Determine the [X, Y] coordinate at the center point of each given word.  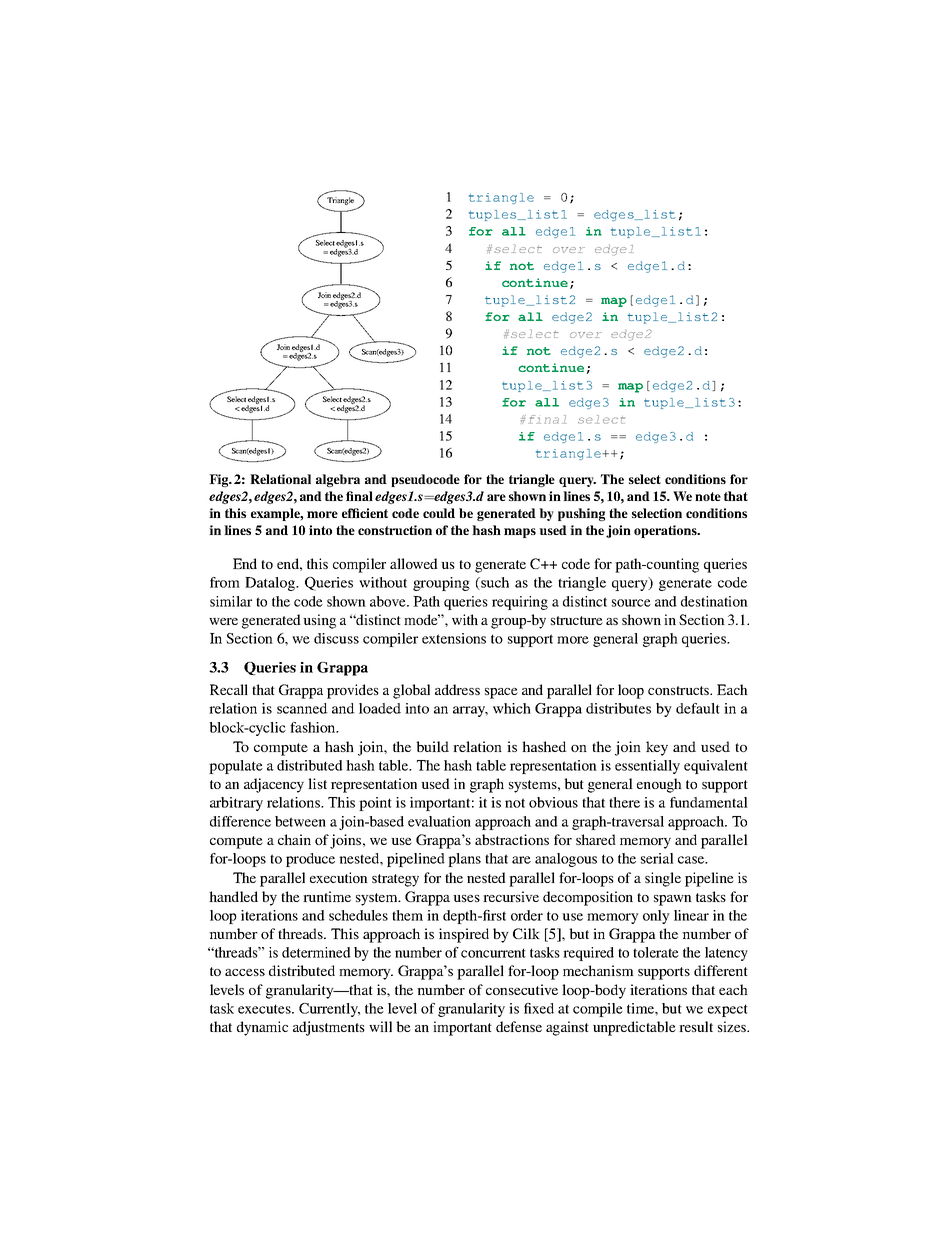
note [708, 496]
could [439, 513]
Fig [220, 480]
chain [294, 839]
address [457, 689]
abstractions [512, 839]
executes [265, 1009]
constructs [680, 690]
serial [657, 858]
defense [519, 1026]
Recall [229, 689]
